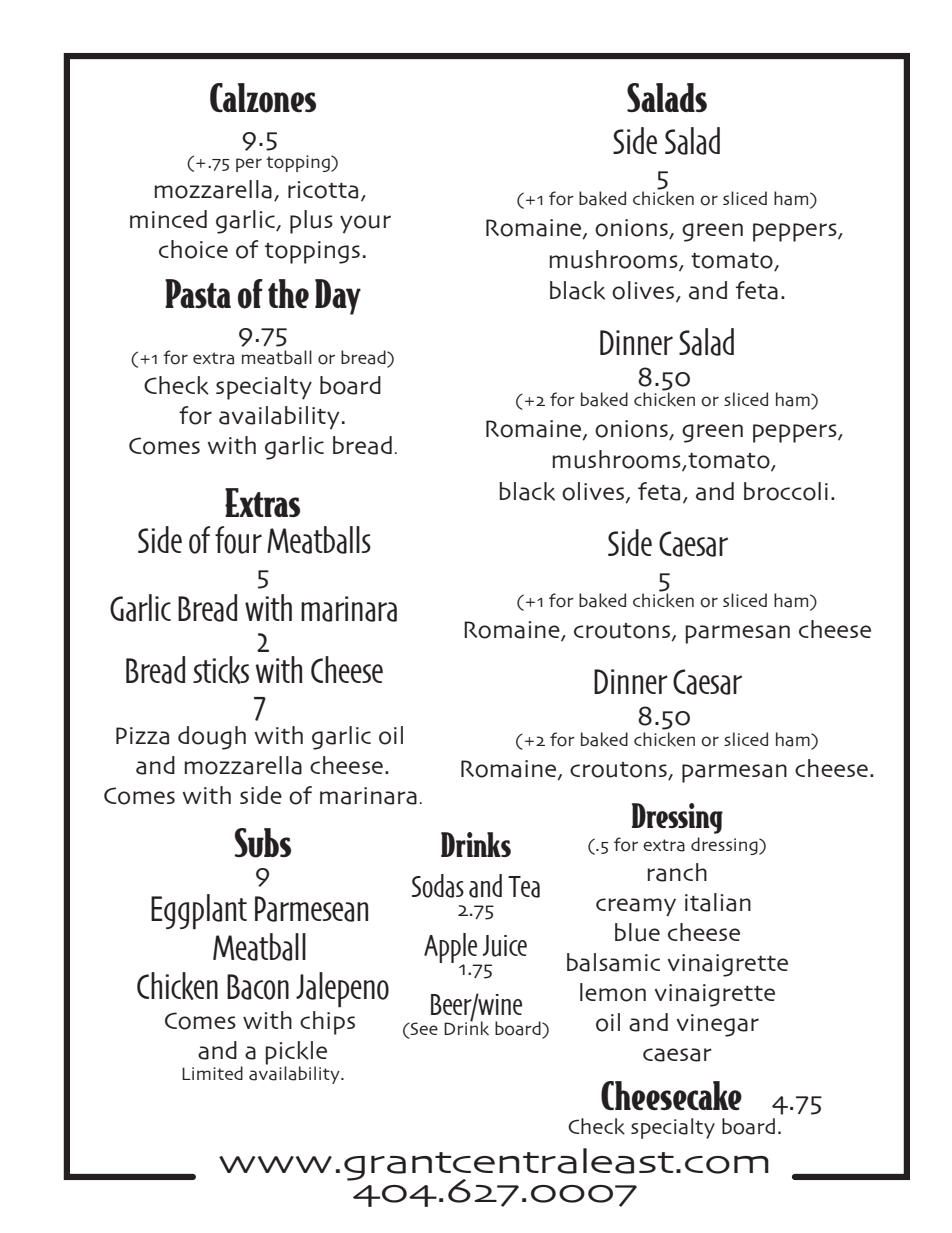  What do you see at coordinates (288, 293) in the page?
I see `the` at bounding box center [288, 293].
